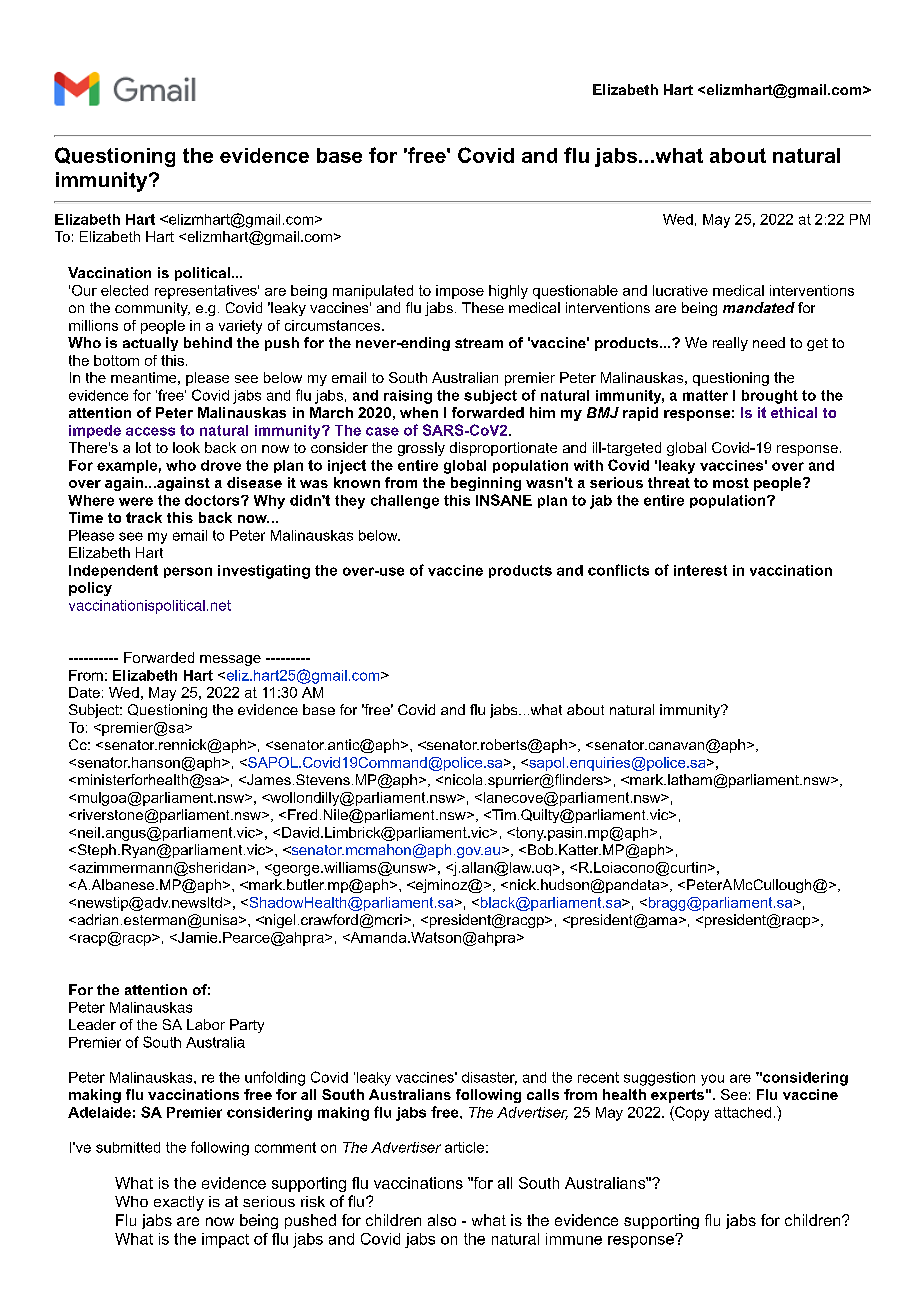 The image size is (924, 1308). Describe the element at coordinates (152, 309) in the screenshot. I see `community` at that location.
